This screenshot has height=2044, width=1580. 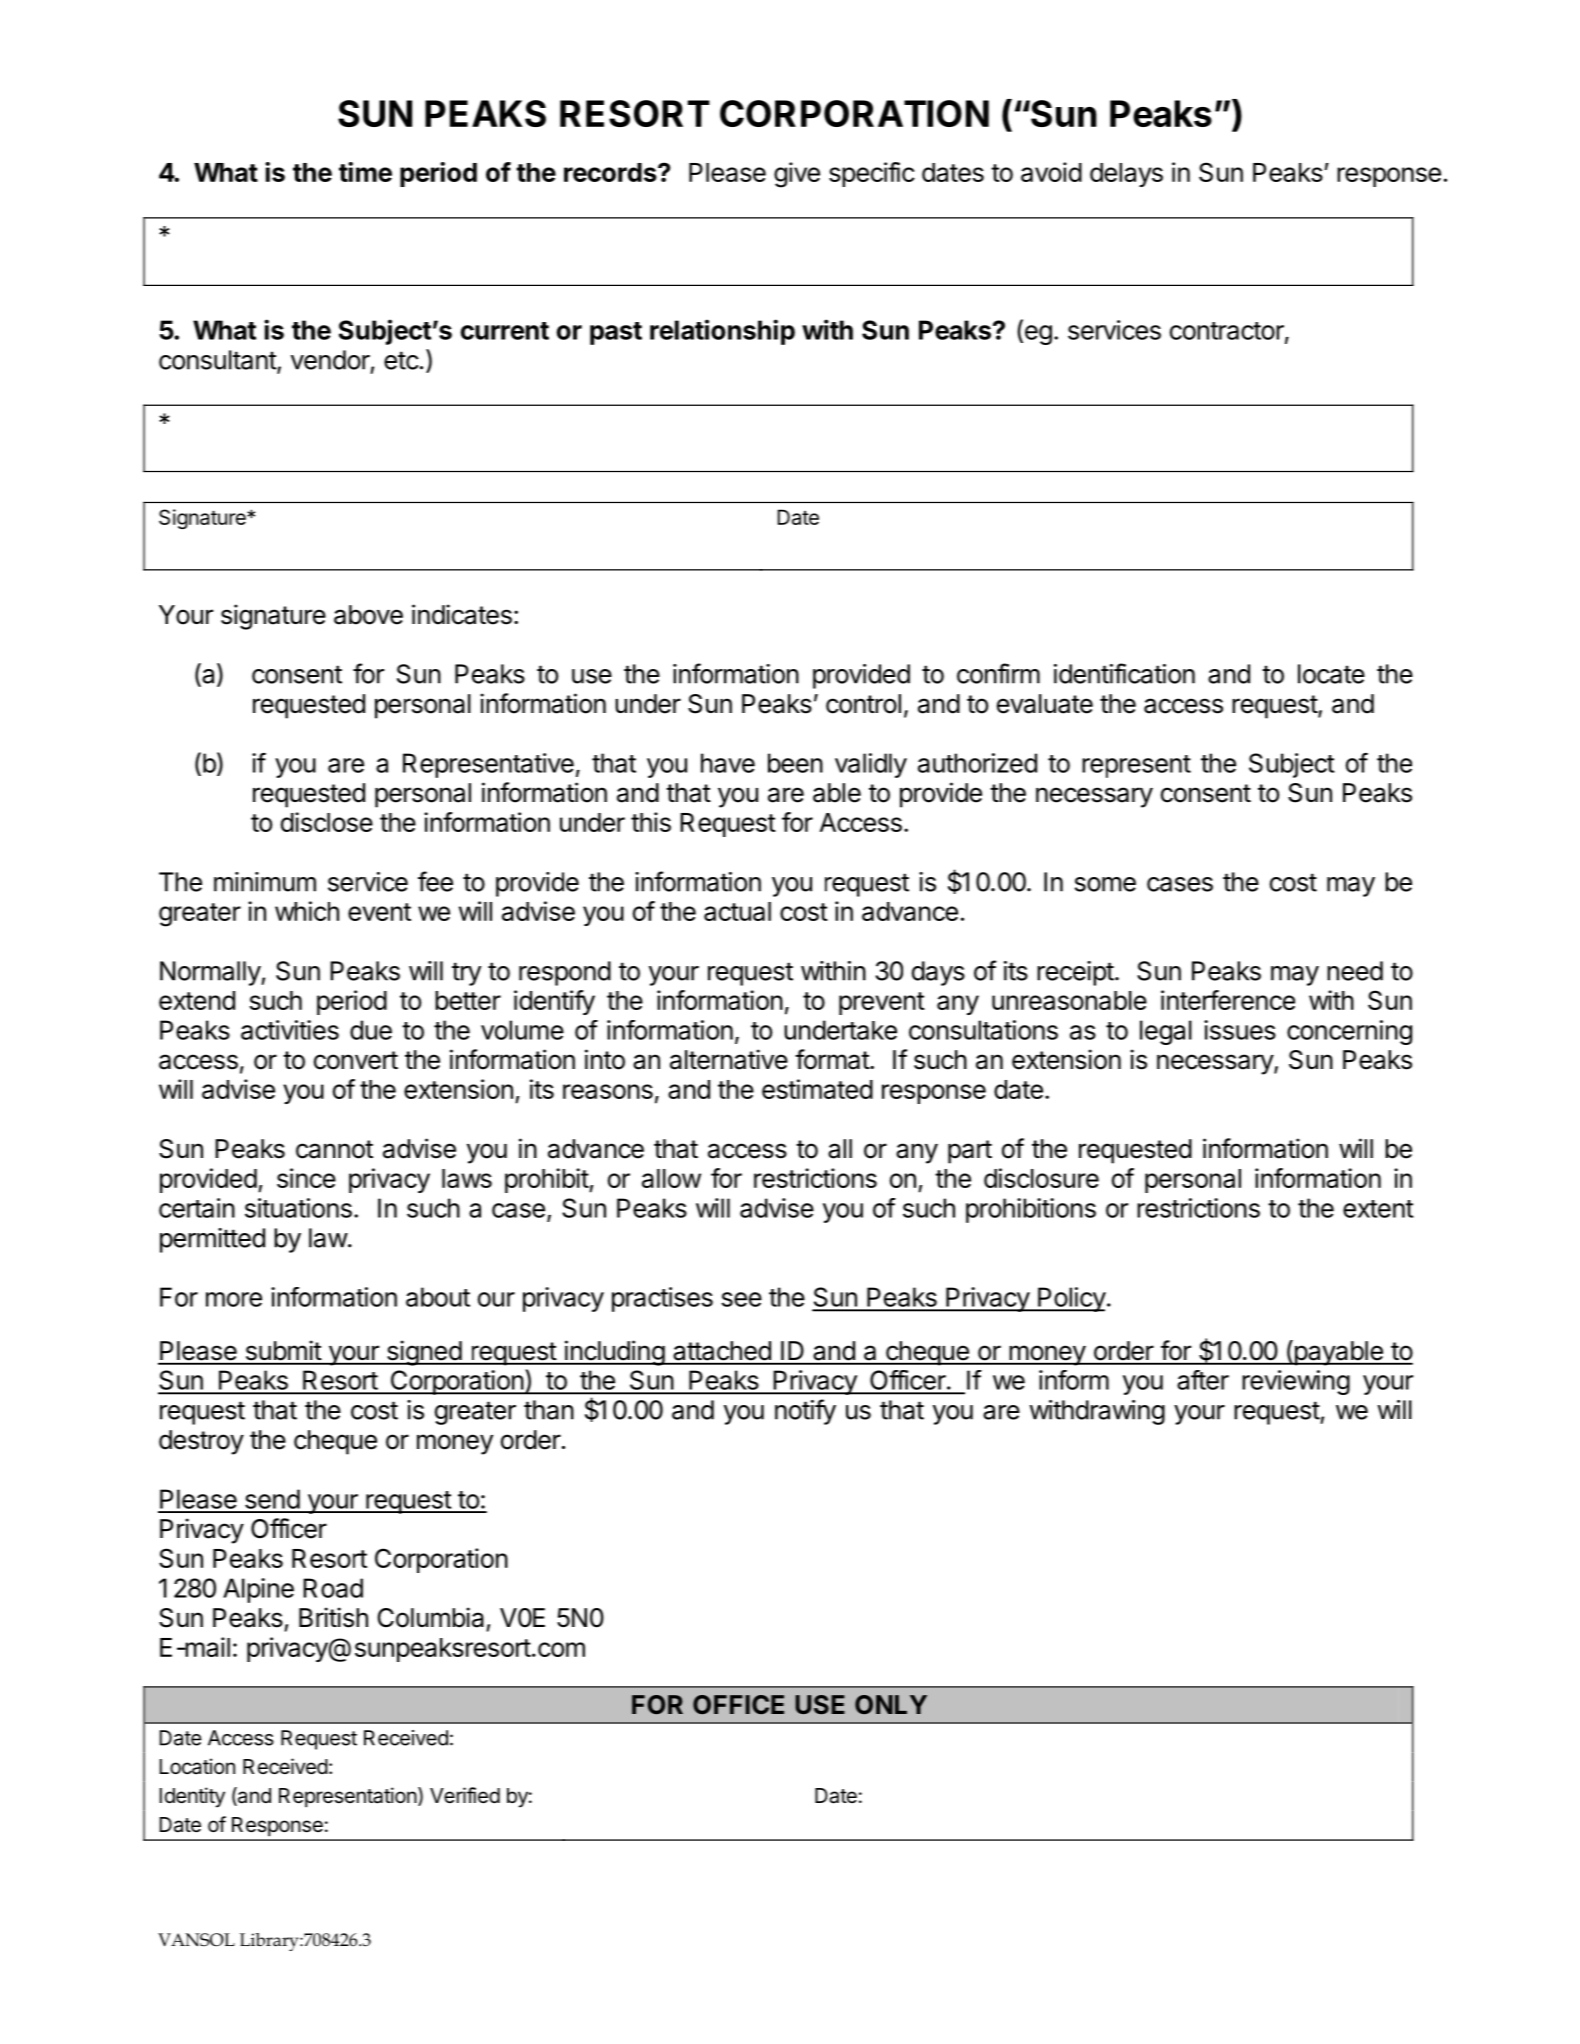 What do you see at coordinates (1228, 1000) in the screenshot?
I see `interference` at bounding box center [1228, 1000].
